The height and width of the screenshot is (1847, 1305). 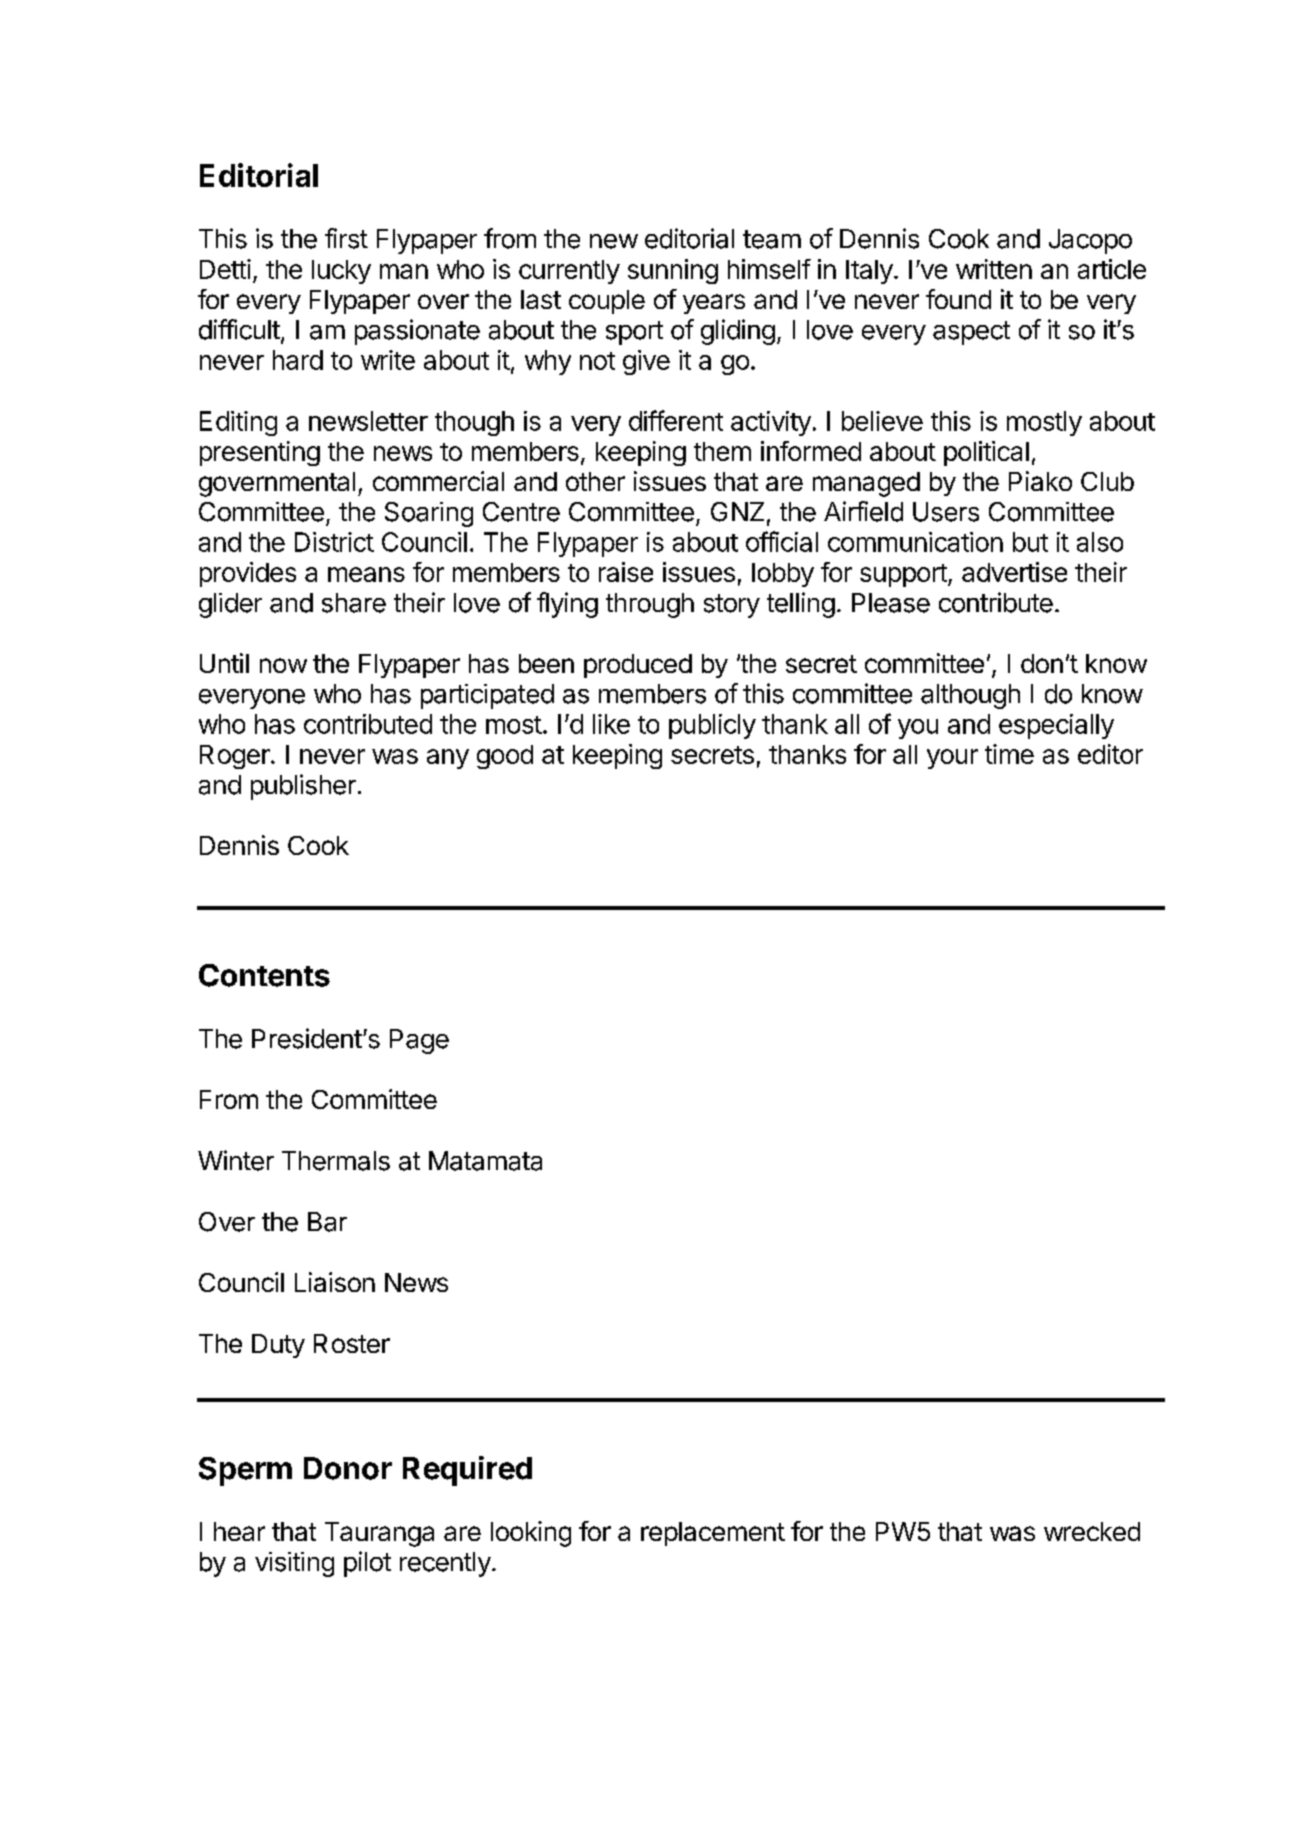 What do you see at coordinates (673, 271) in the screenshot?
I see `sunning` at bounding box center [673, 271].
